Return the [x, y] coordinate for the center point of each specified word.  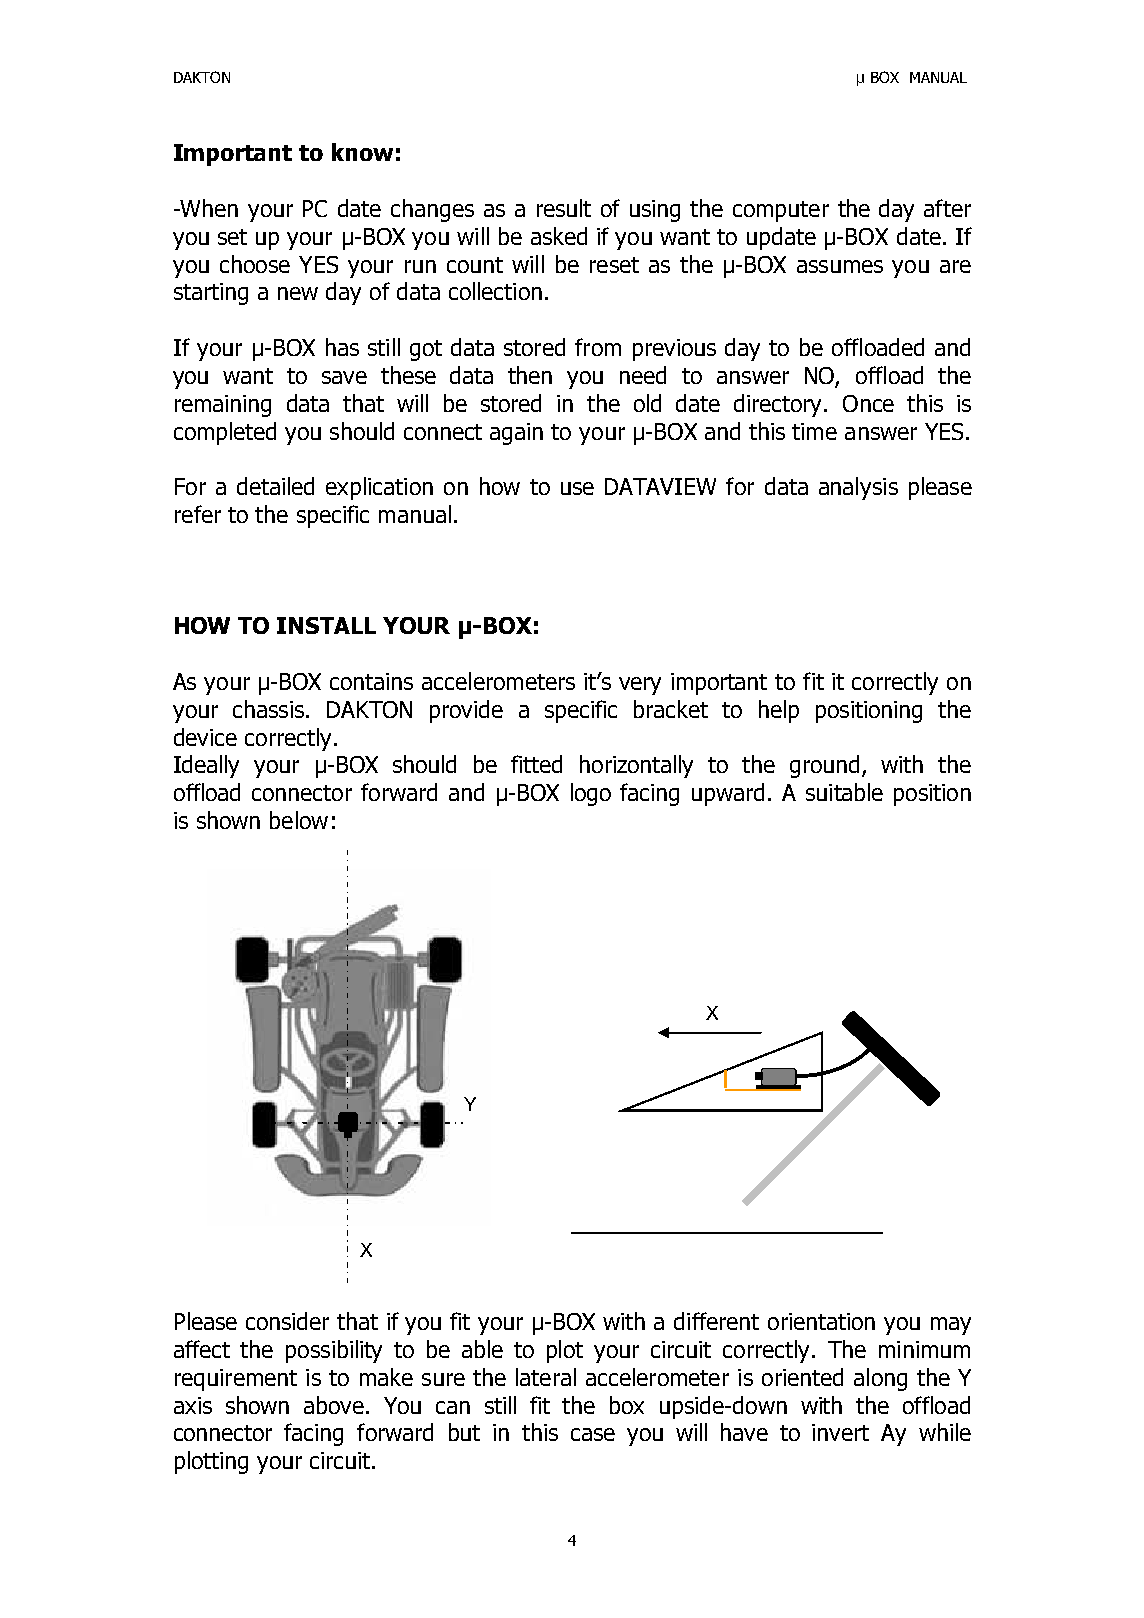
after [947, 208]
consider [287, 1321]
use [577, 488]
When [208, 208]
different [716, 1321]
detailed [275, 486]
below [299, 820]
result [564, 208]
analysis [858, 488]
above [334, 1405]
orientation [821, 1321]
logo [591, 794]
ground [824, 766]
